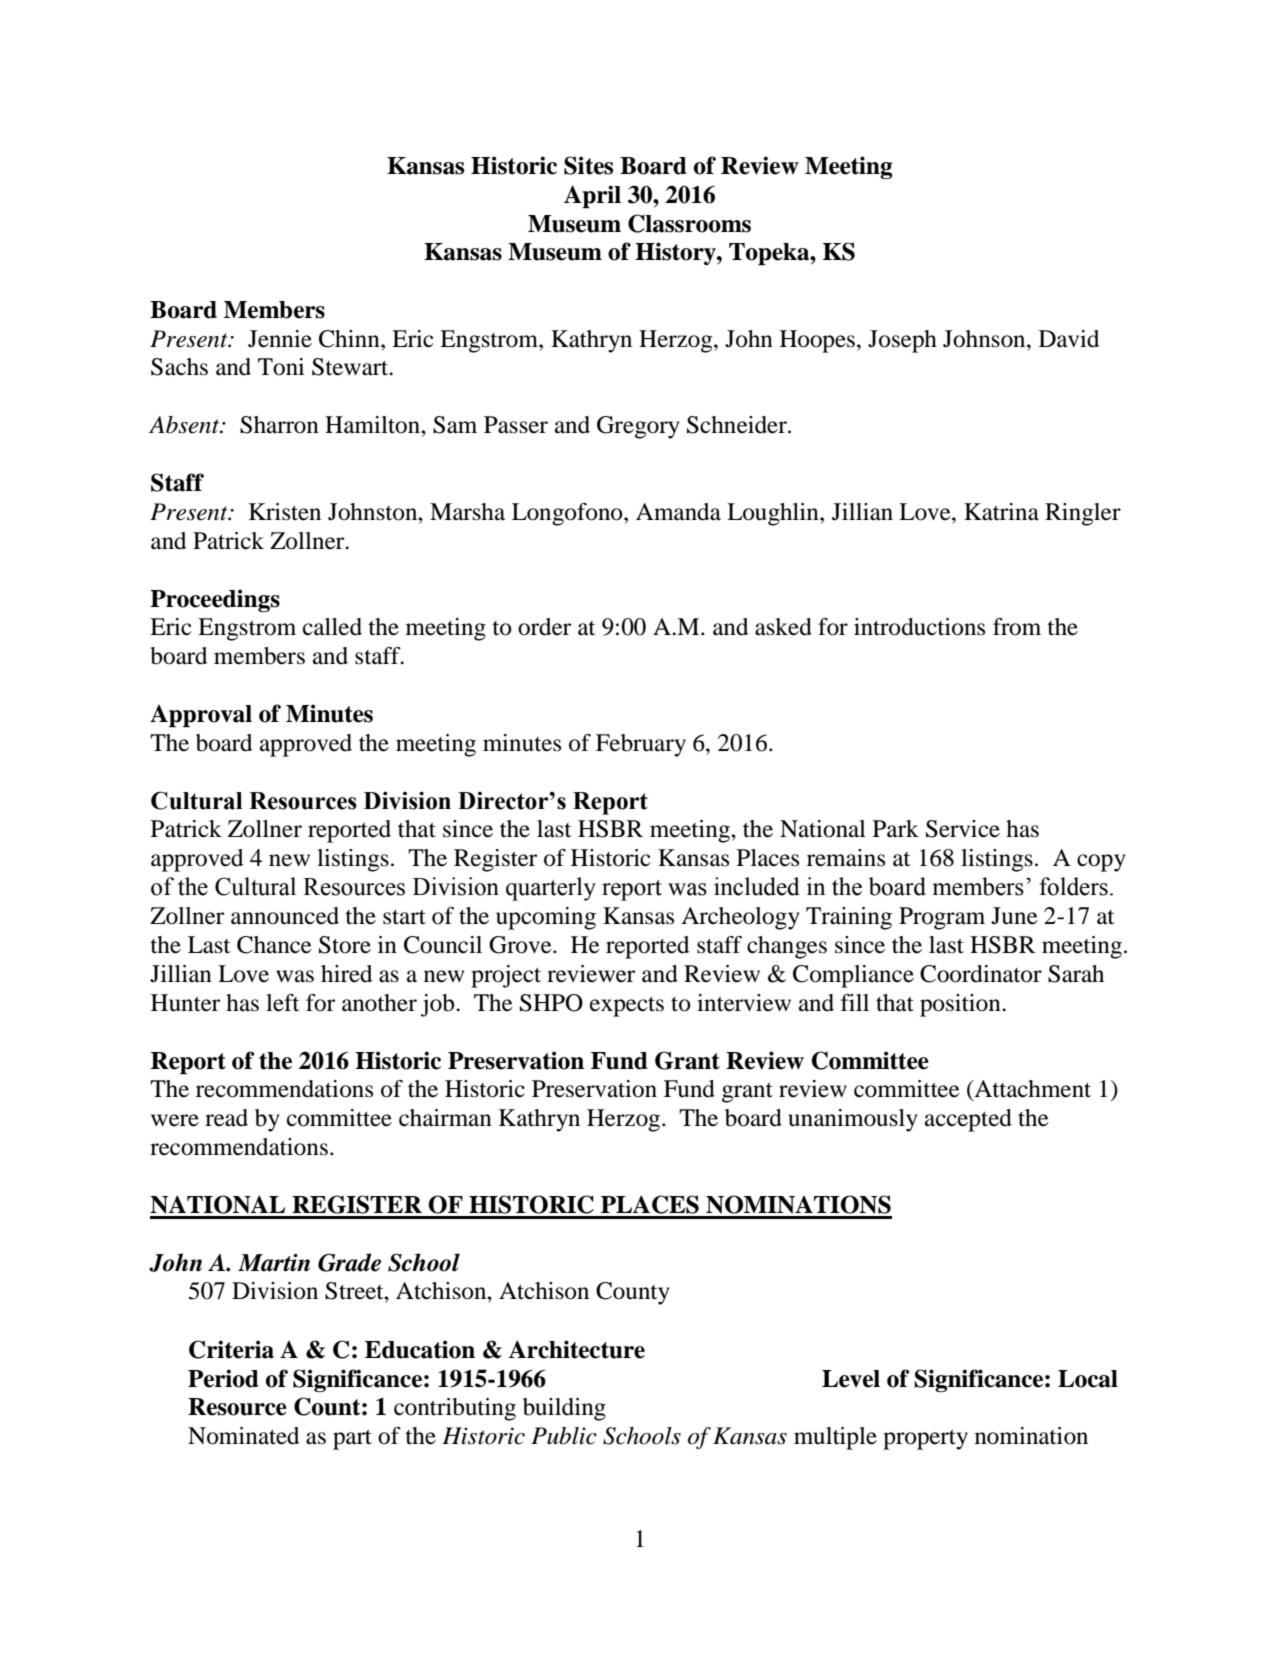 The height and width of the image is (1657, 1280). Describe the element at coordinates (201, 716) in the image. I see `Approval` at that location.
